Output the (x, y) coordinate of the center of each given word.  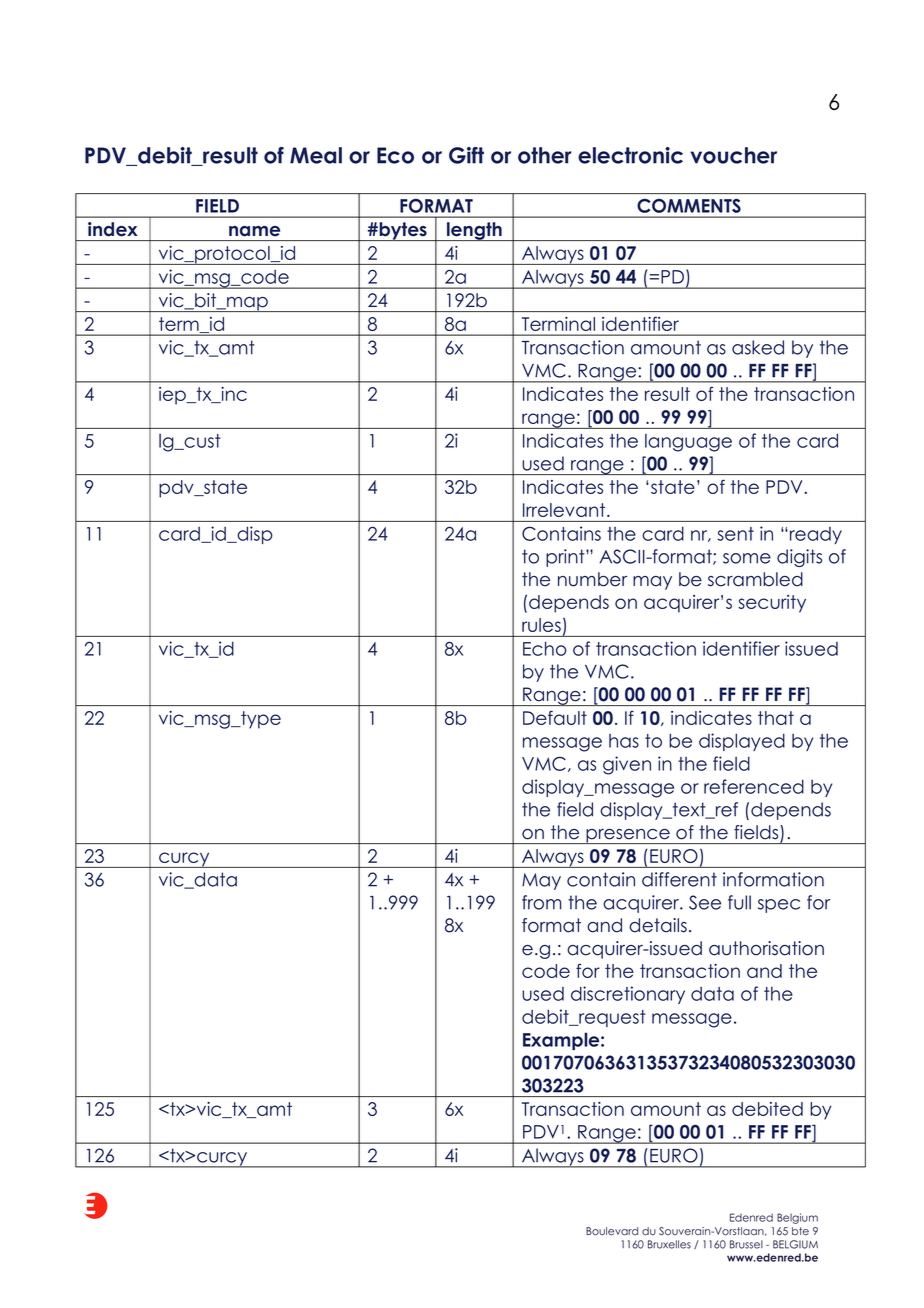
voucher (733, 155)
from (542, 902)
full (739, 902)
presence (628, 836)
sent (735, 534)
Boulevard (612, 1231)
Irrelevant (565, 510)
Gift (466, 155)
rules (541, 625)
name (254, 231)
